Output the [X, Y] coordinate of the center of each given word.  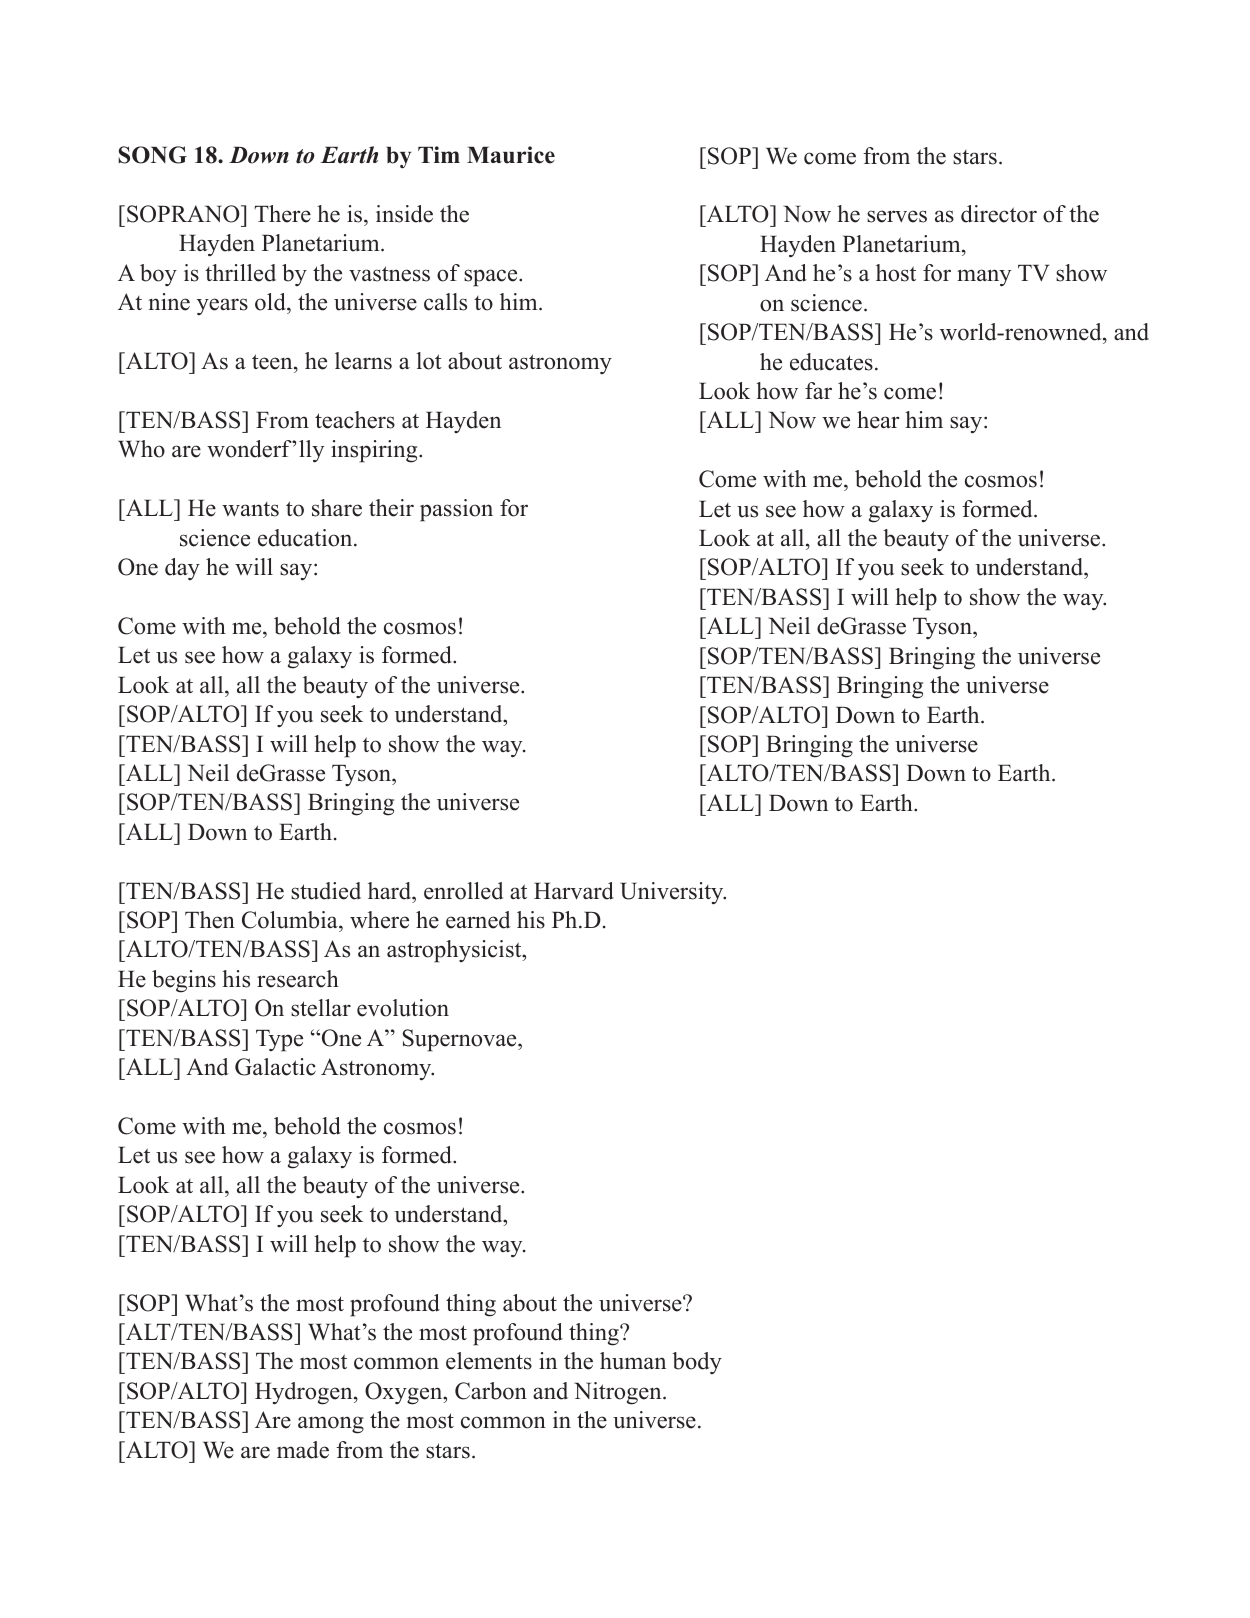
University [673, 893]
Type [279, 1040]
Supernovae [461, 1040]
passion [456, 510]
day [182, 569]
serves [897, 216]
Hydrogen [305, 1393]
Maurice [511, 155]
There [283, 214]
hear [878, 420]
